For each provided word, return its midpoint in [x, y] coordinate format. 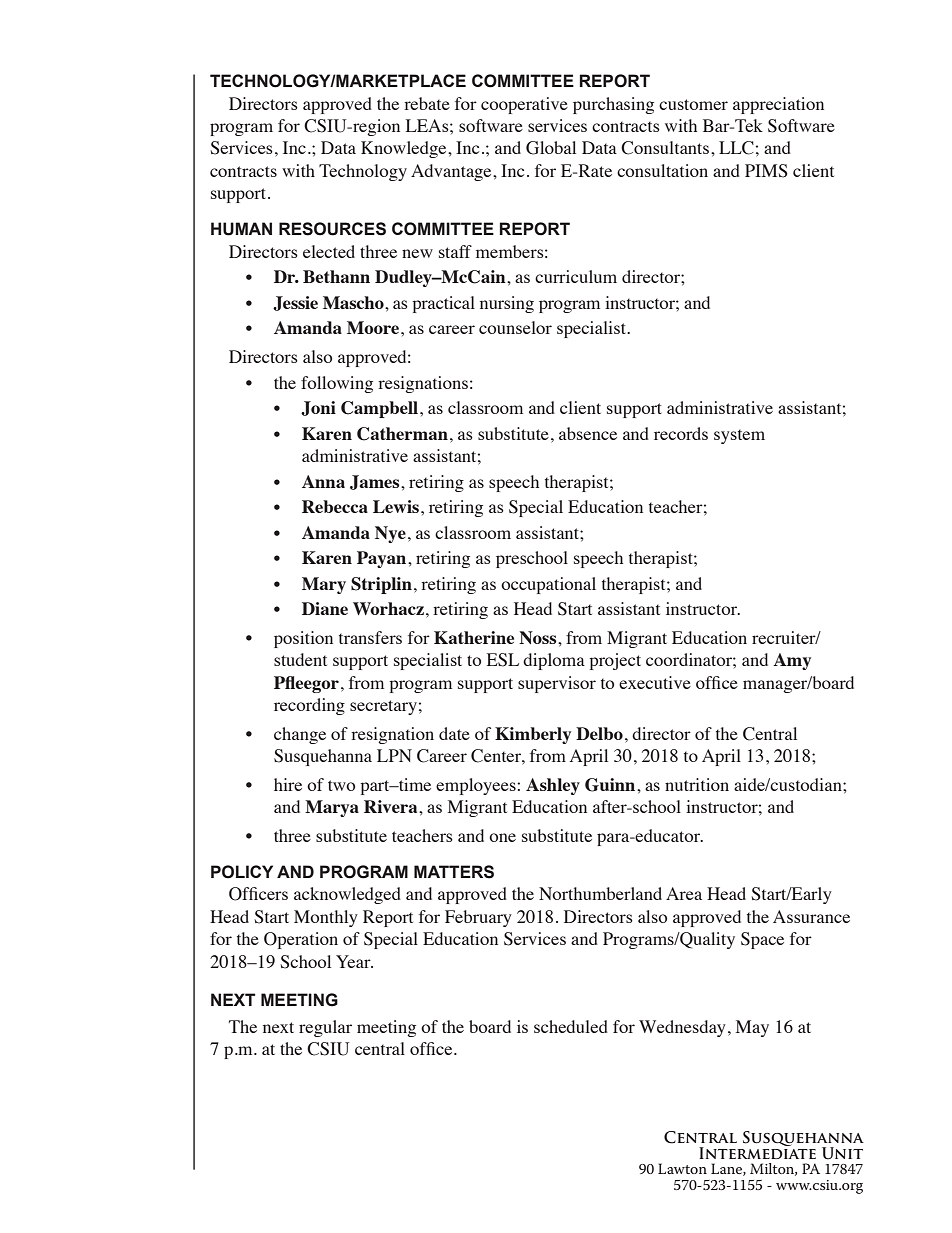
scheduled [571, 1026]
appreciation [778, 105]
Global [551, 148]
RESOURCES [332, 229]
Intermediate [757, 1151]
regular [325, 1028]
